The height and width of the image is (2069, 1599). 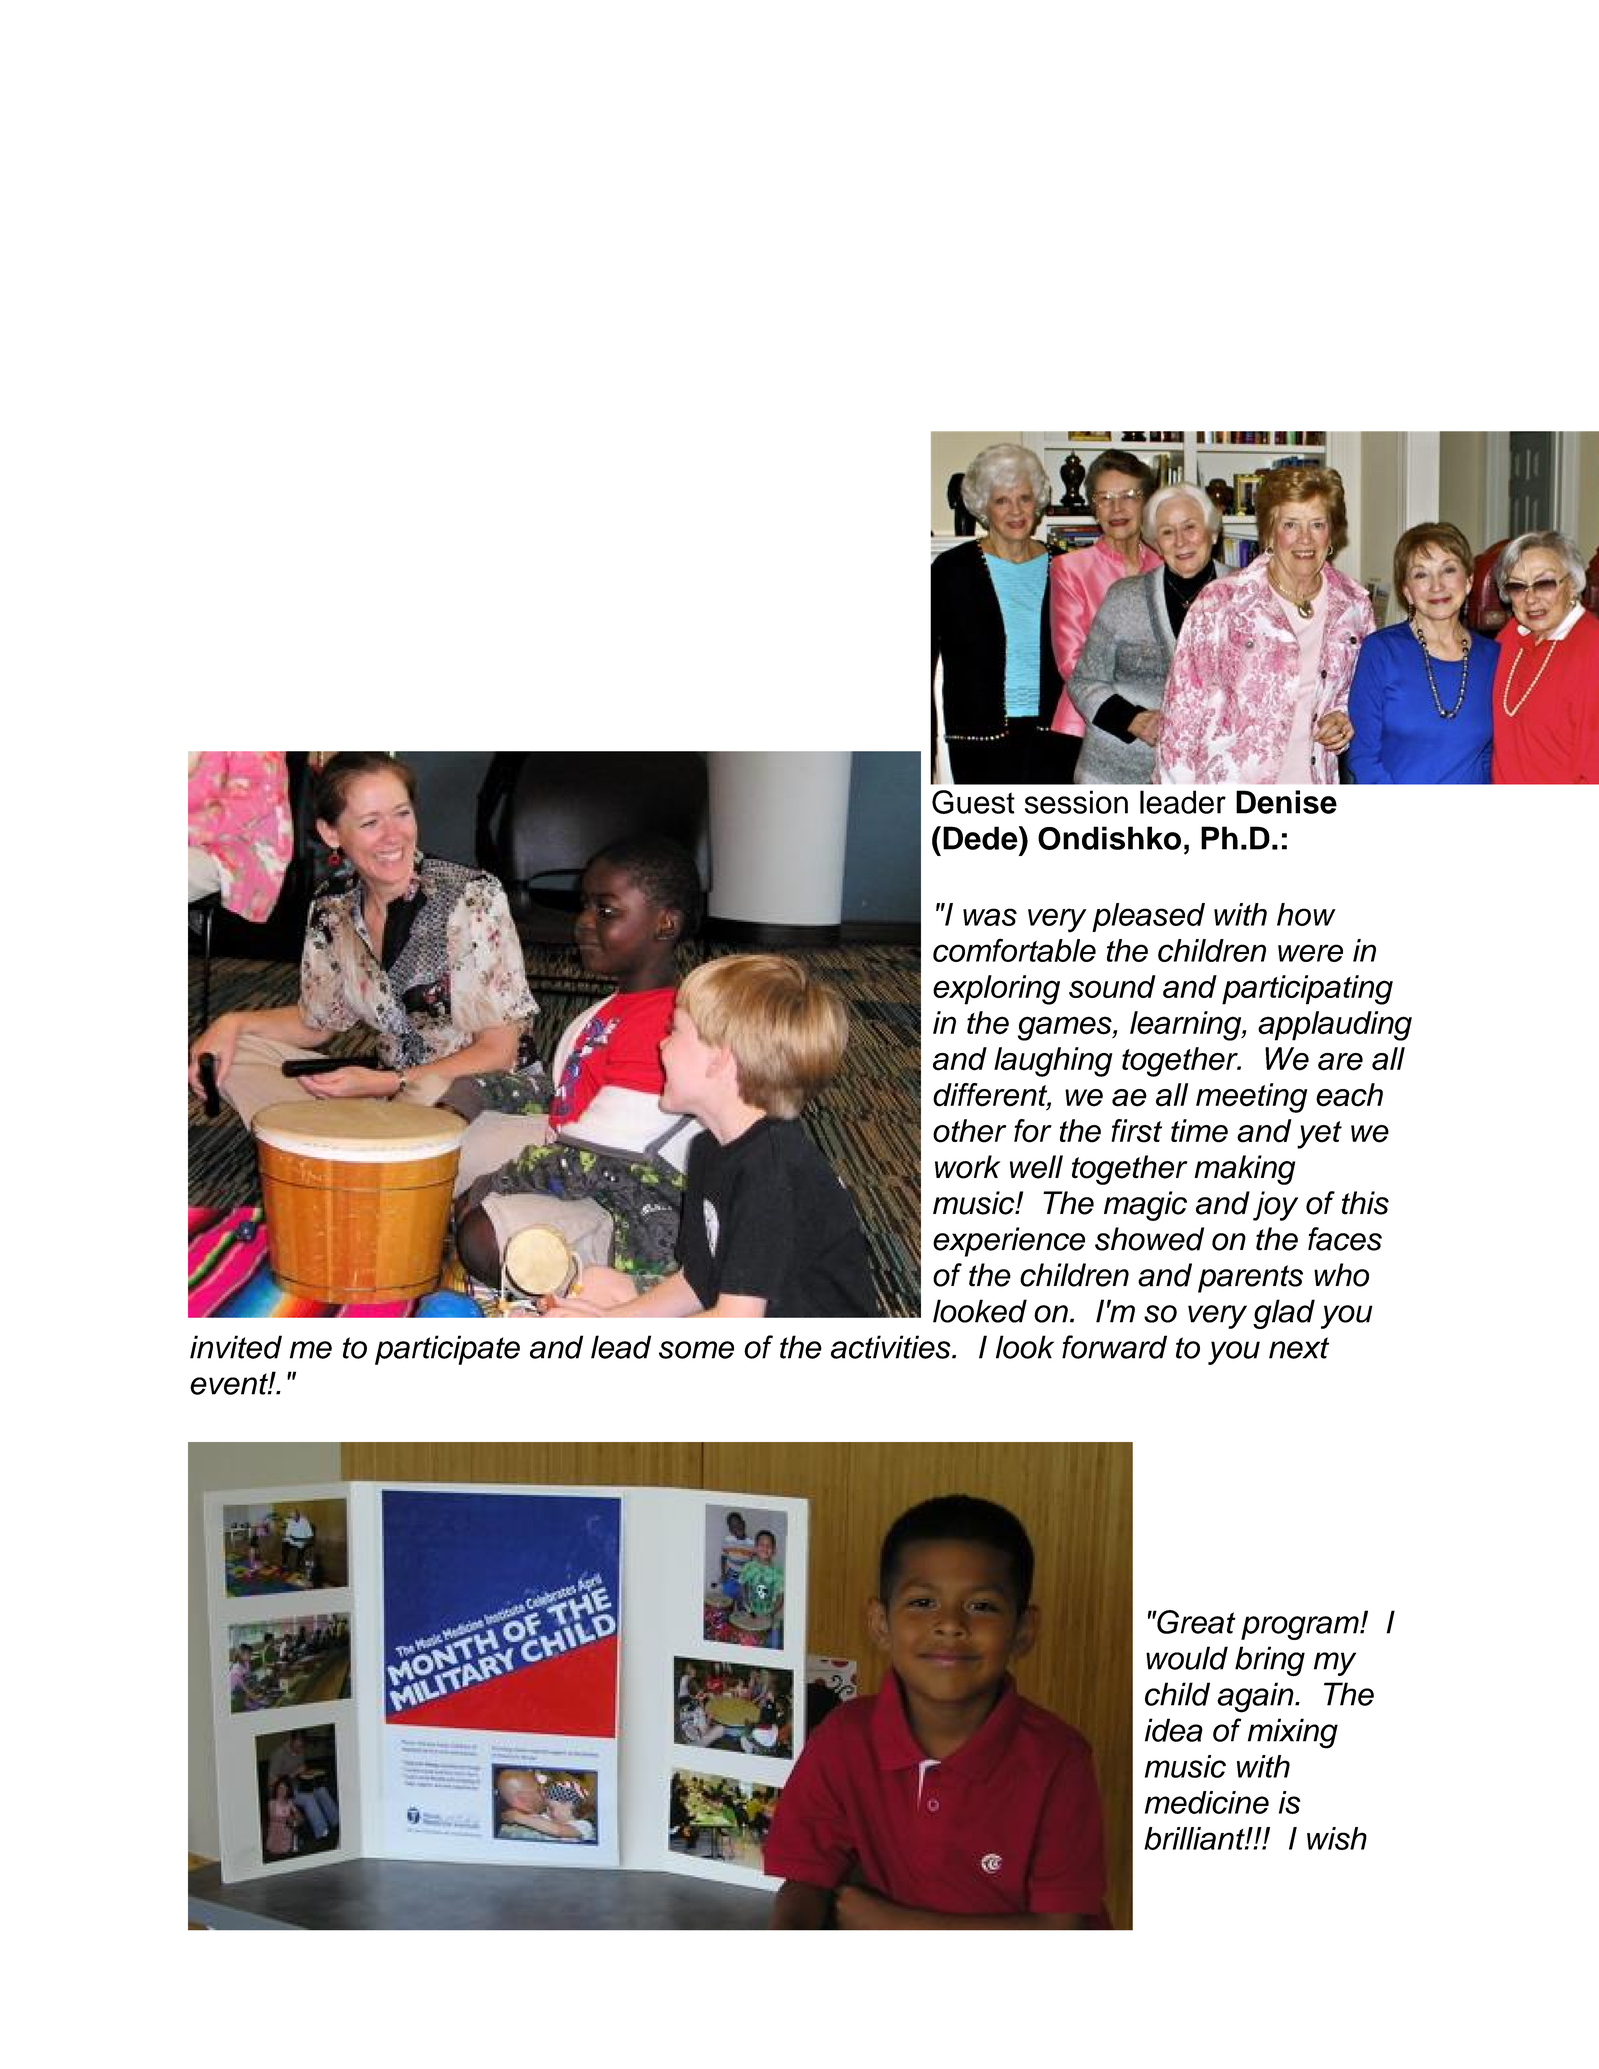 I want to click on exploring, so click(x=996, y=990).
